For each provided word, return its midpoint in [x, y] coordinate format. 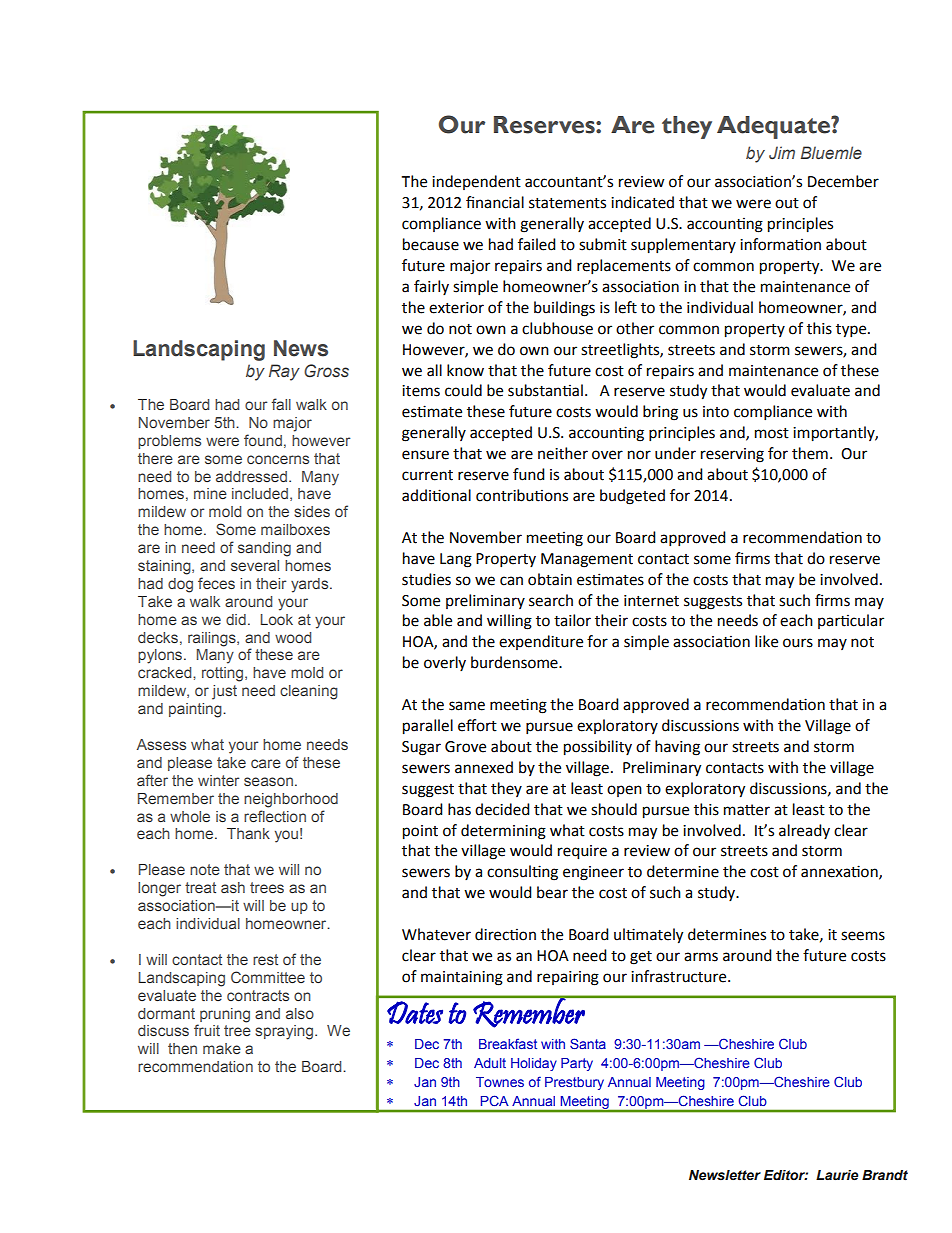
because [431, 244]
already [804, 831]
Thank [248, 833]
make [222, 1048]
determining [503, 832]
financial [495, 202]
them [810, 453]
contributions [522, 495]
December [843, 181]
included [260, 493]
